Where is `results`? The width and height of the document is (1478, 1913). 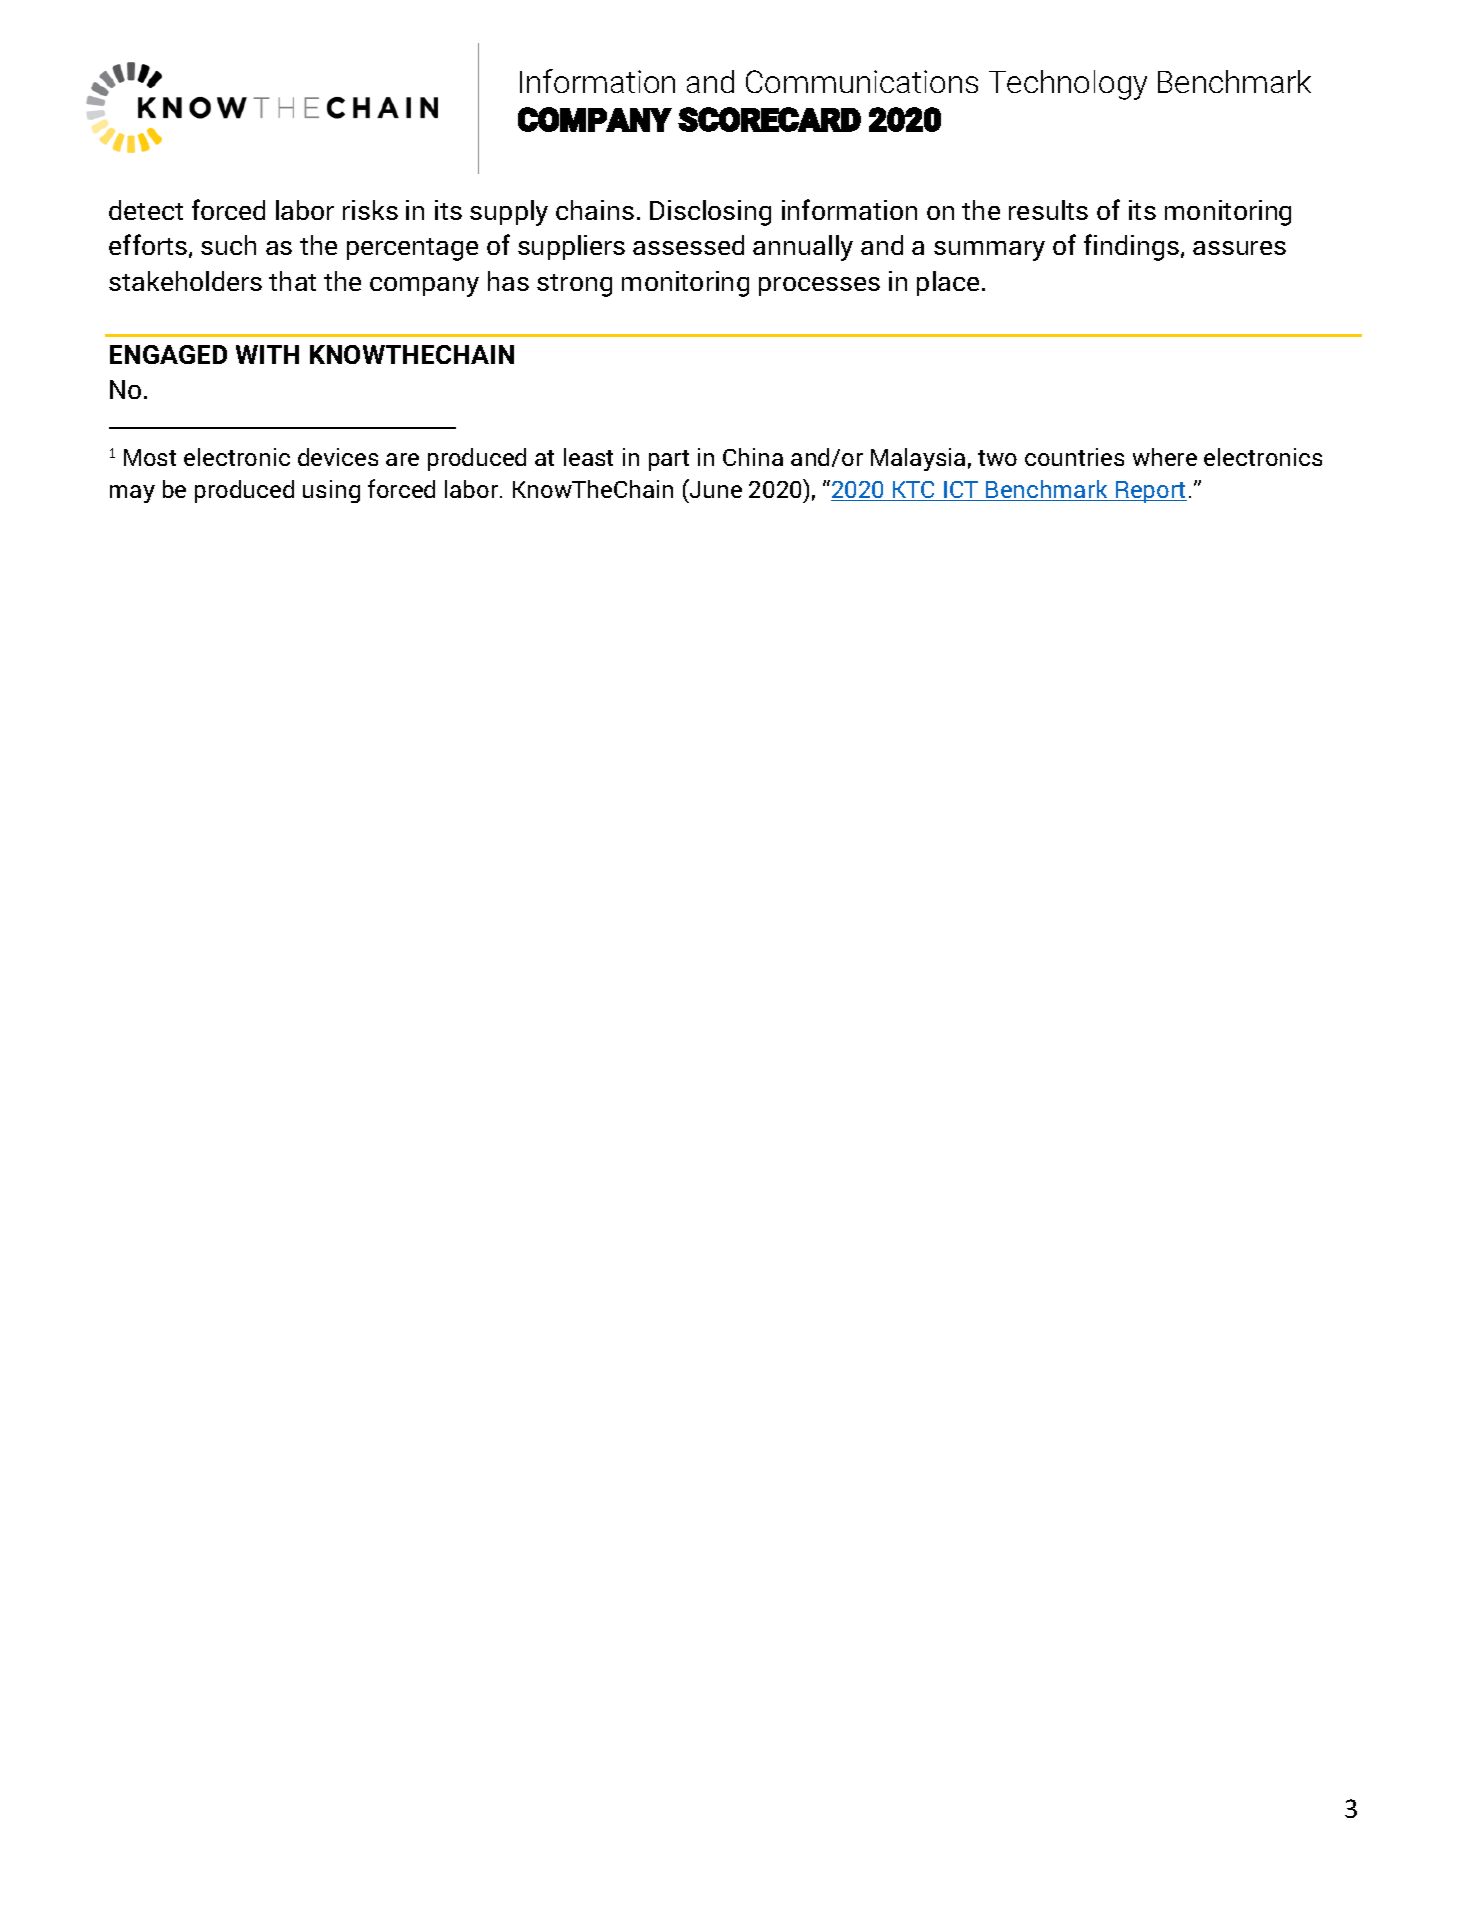
results is located at coordinates (1048, 210).
